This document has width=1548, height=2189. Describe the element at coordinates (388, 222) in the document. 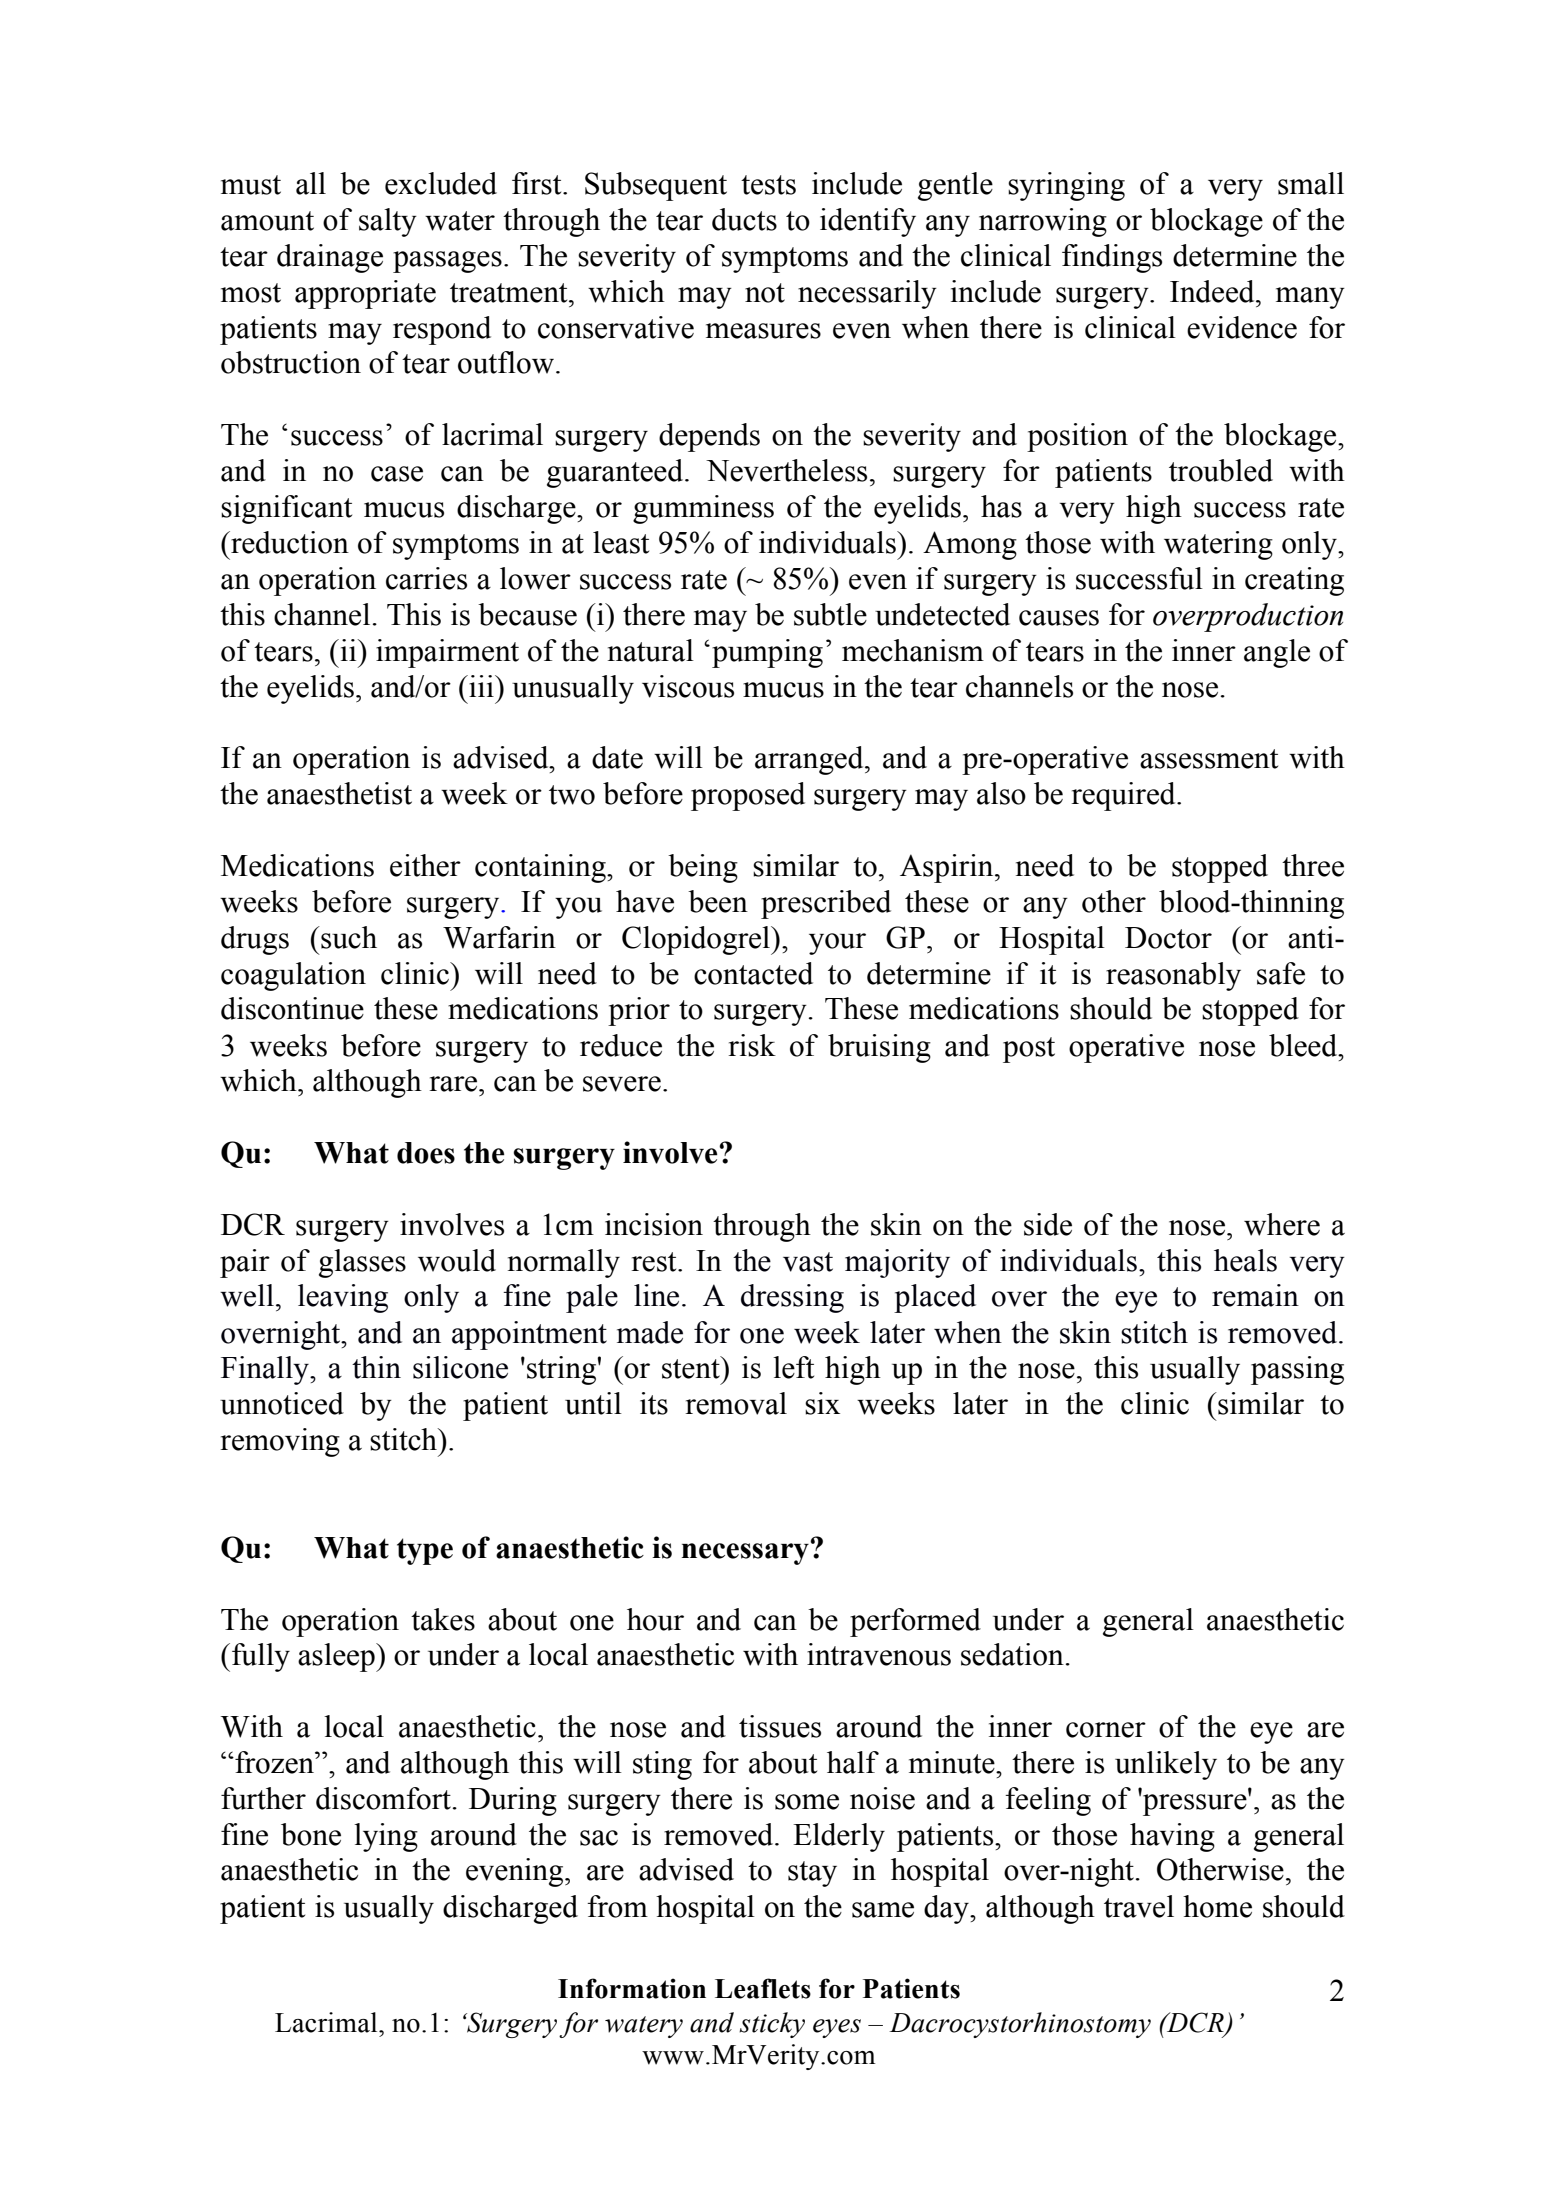

I see `salty` at that location.
